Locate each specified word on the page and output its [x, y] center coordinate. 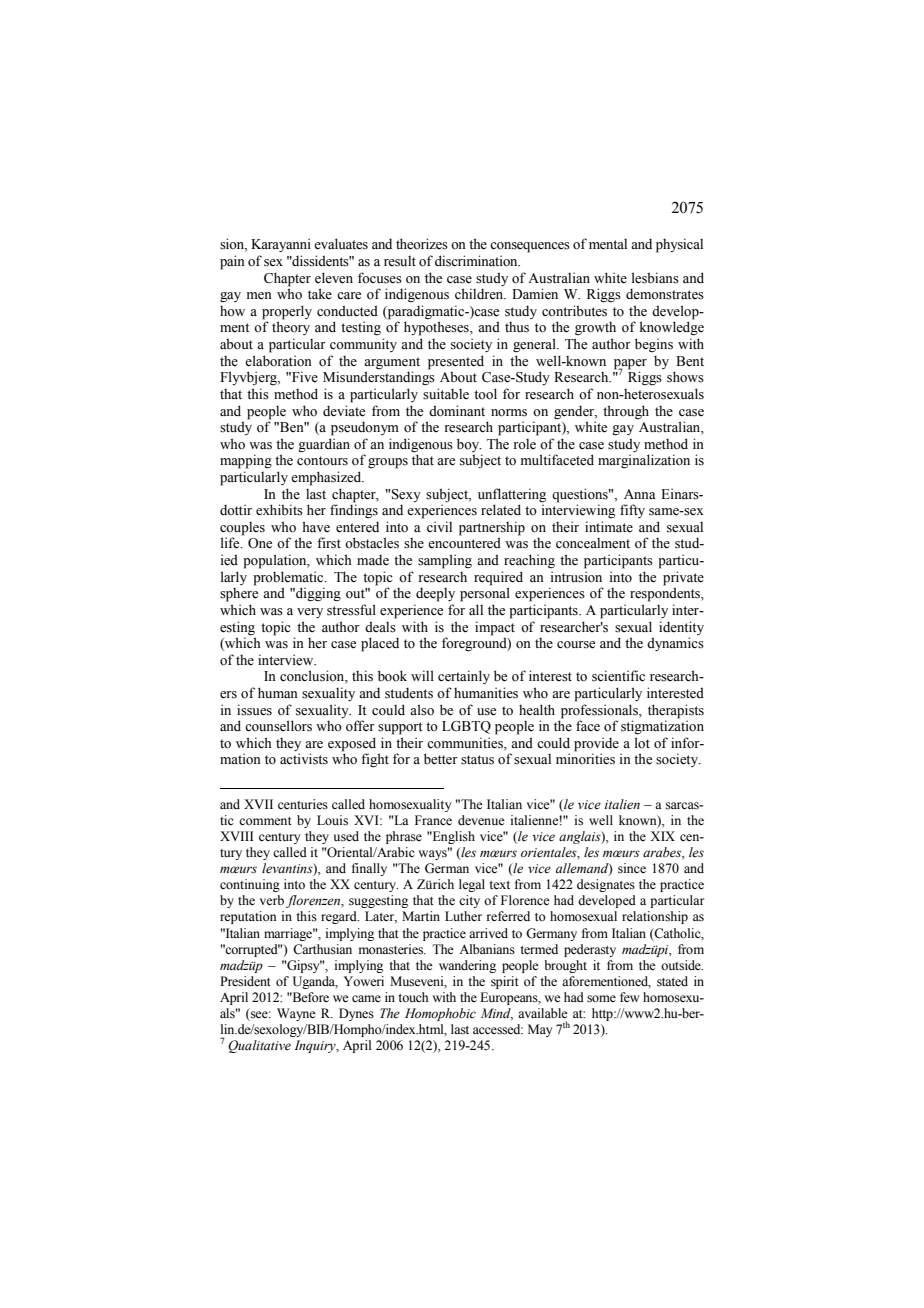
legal [472, 885]
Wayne [296, 1014]
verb [272, 900]
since [632, 868]
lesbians [655, 278]
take [320, 294]
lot [642, 743]
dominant [457, 411]
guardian [324, 445]
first [329, 543]
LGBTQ [466, 727]
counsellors [278, 726]
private [683, 578]
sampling [445, 561]
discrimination [477, 261]
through [626, 412]
